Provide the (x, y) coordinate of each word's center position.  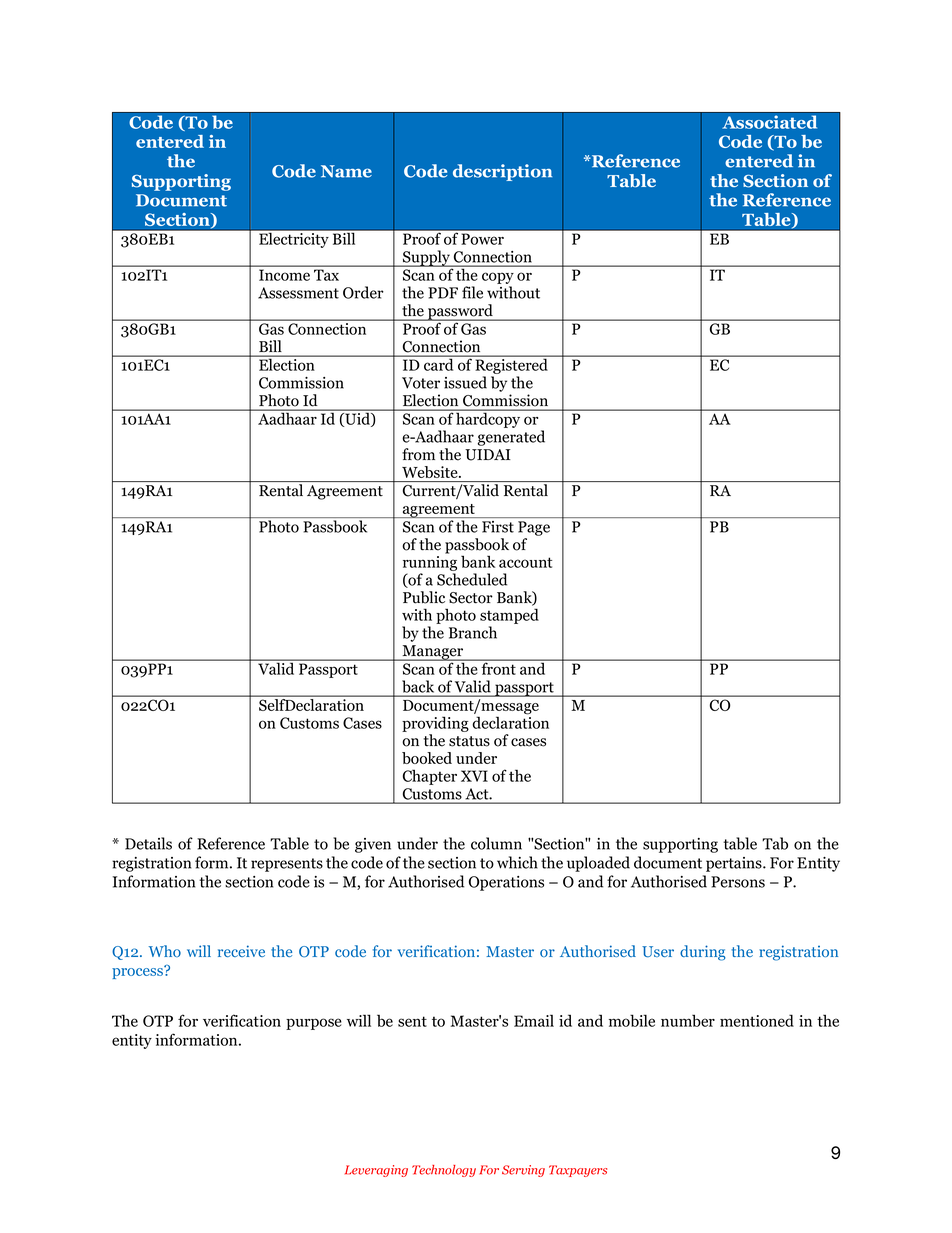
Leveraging (376, 1171)
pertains (735, 864)
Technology (444, 1171)
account (525, 562)
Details (148, 843)
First (498, 527)
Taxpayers (578, 1171)
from (418, 454)
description (502, 172)
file (472, 292)
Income (284, 275)
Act (478, 794)
